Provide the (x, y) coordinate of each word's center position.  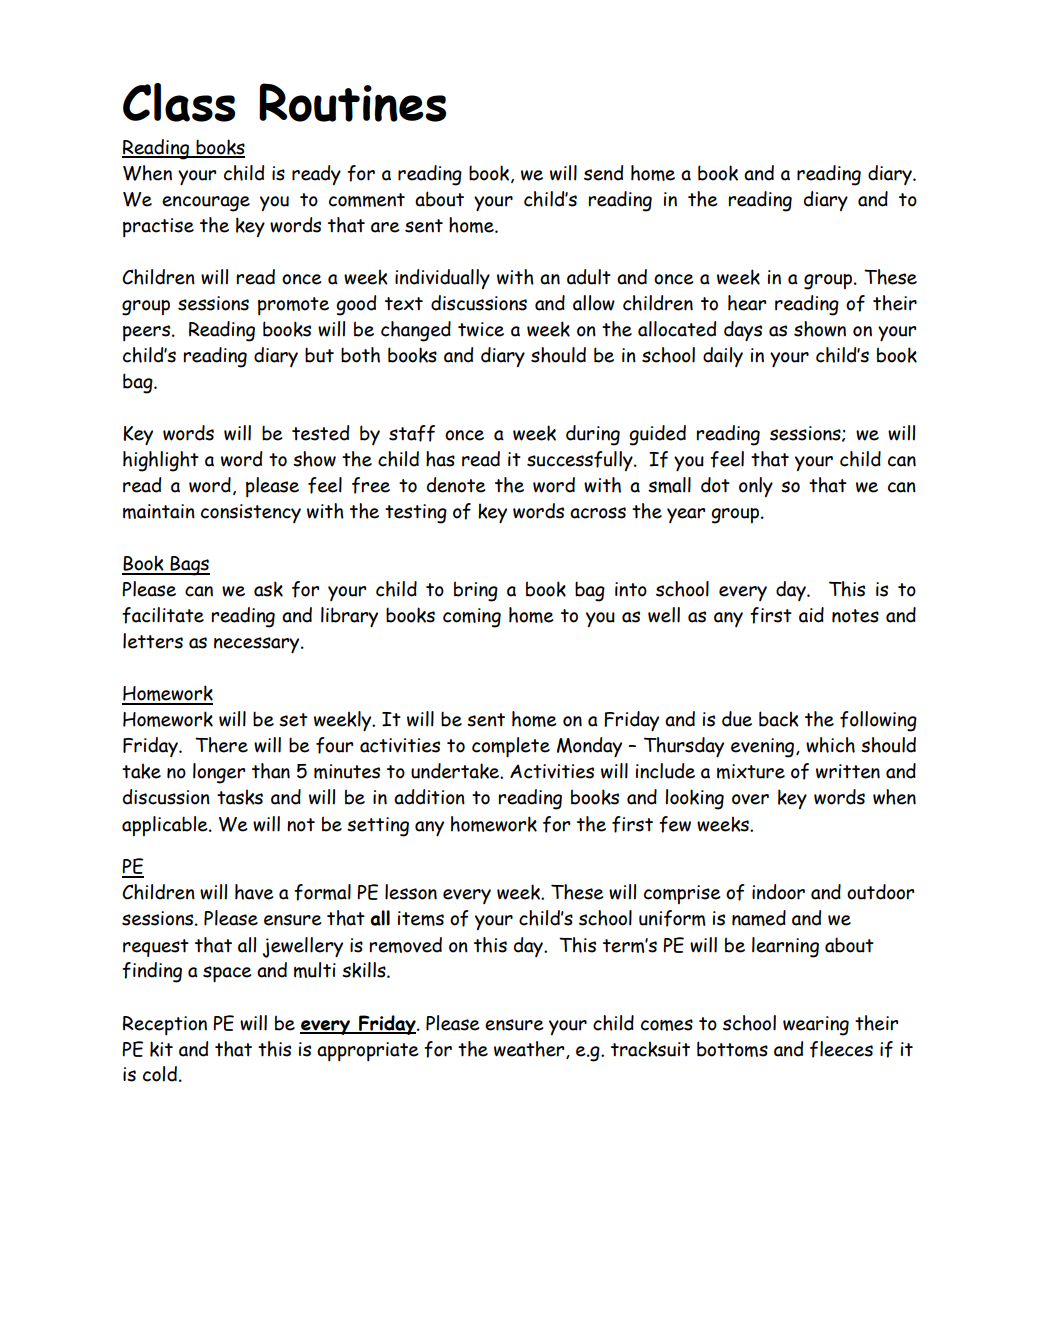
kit (161, 1049)
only (756, 487)
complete (511, 747)
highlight (161, 461)
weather (530, 1050)
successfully (581, 461)
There (221, 745)
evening (764, 748)
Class (179, 102)
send (603, 173)
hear (747, 303)
